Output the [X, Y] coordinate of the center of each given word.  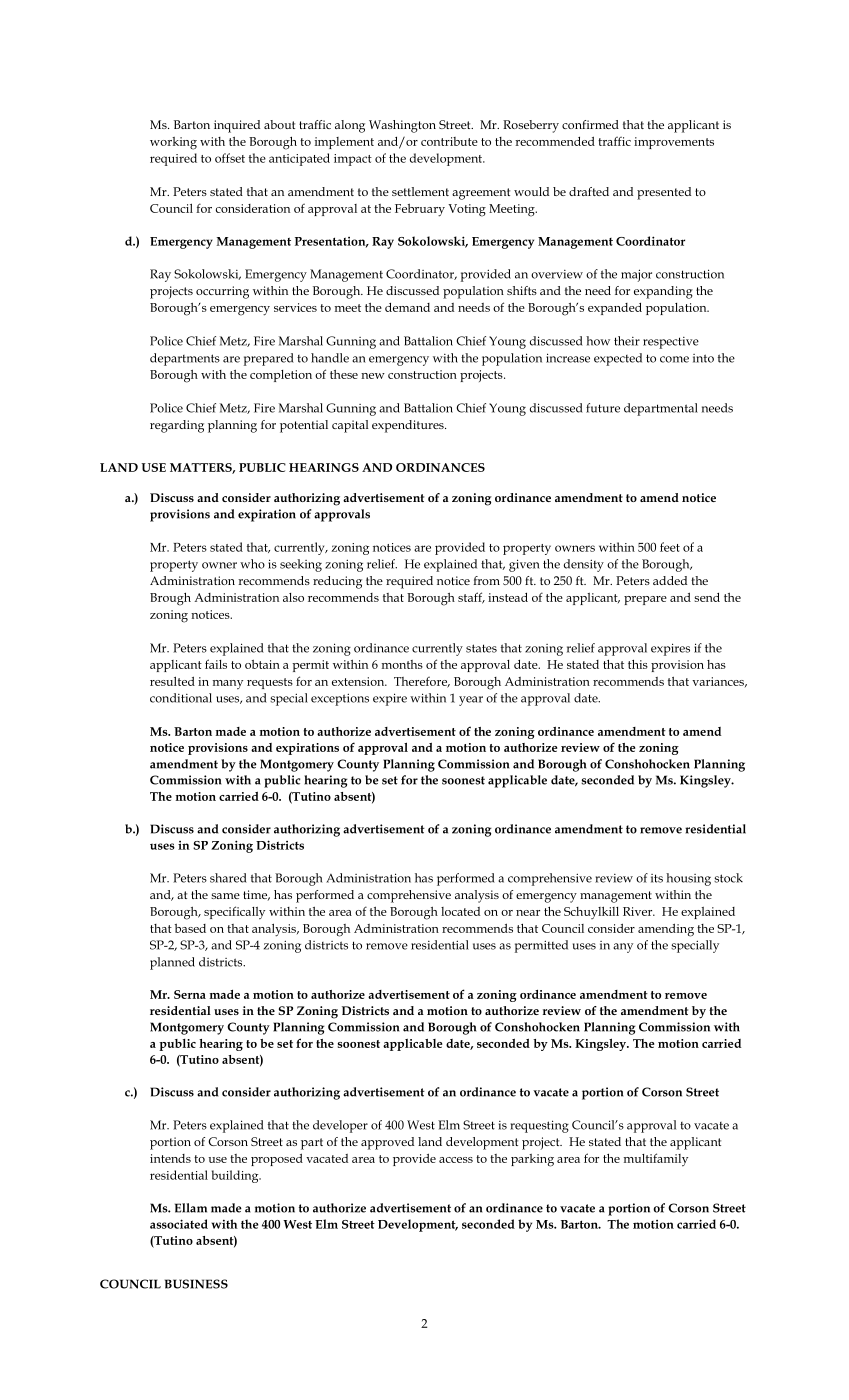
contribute [449, 141]
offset [230, 158]
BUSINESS [196, 1284]
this [638, 664]
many [228, 685]
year [471, 701]
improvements [674, 143]
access [456, 1160]
